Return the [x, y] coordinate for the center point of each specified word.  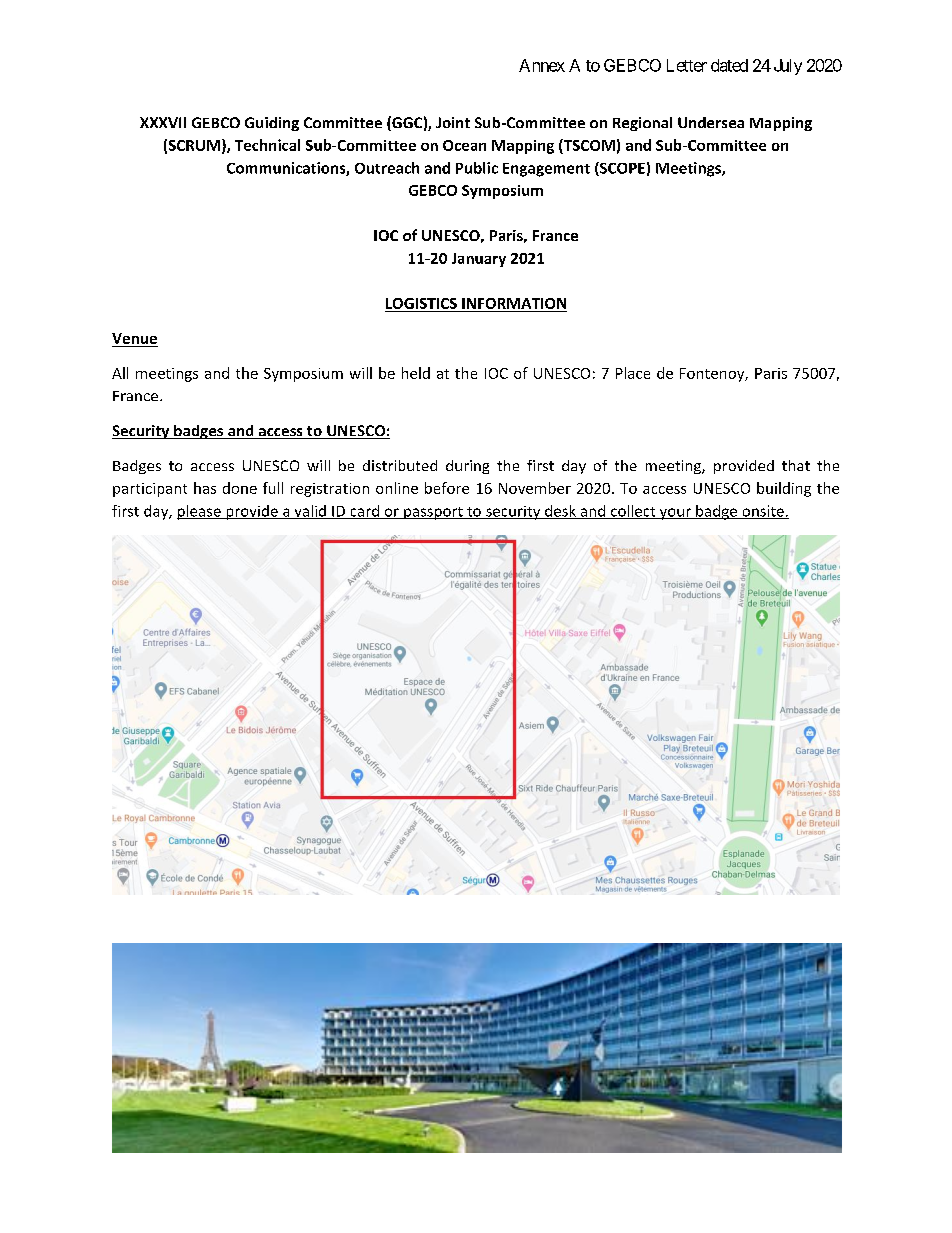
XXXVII [163, 122]
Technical [267, 145]
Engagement [546, 170]
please [200, 512]
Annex [542, 65]
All [120, 373]
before [447, 488]
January [479, 260]
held [416, 373]
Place [633, 373]
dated [729, 65]
